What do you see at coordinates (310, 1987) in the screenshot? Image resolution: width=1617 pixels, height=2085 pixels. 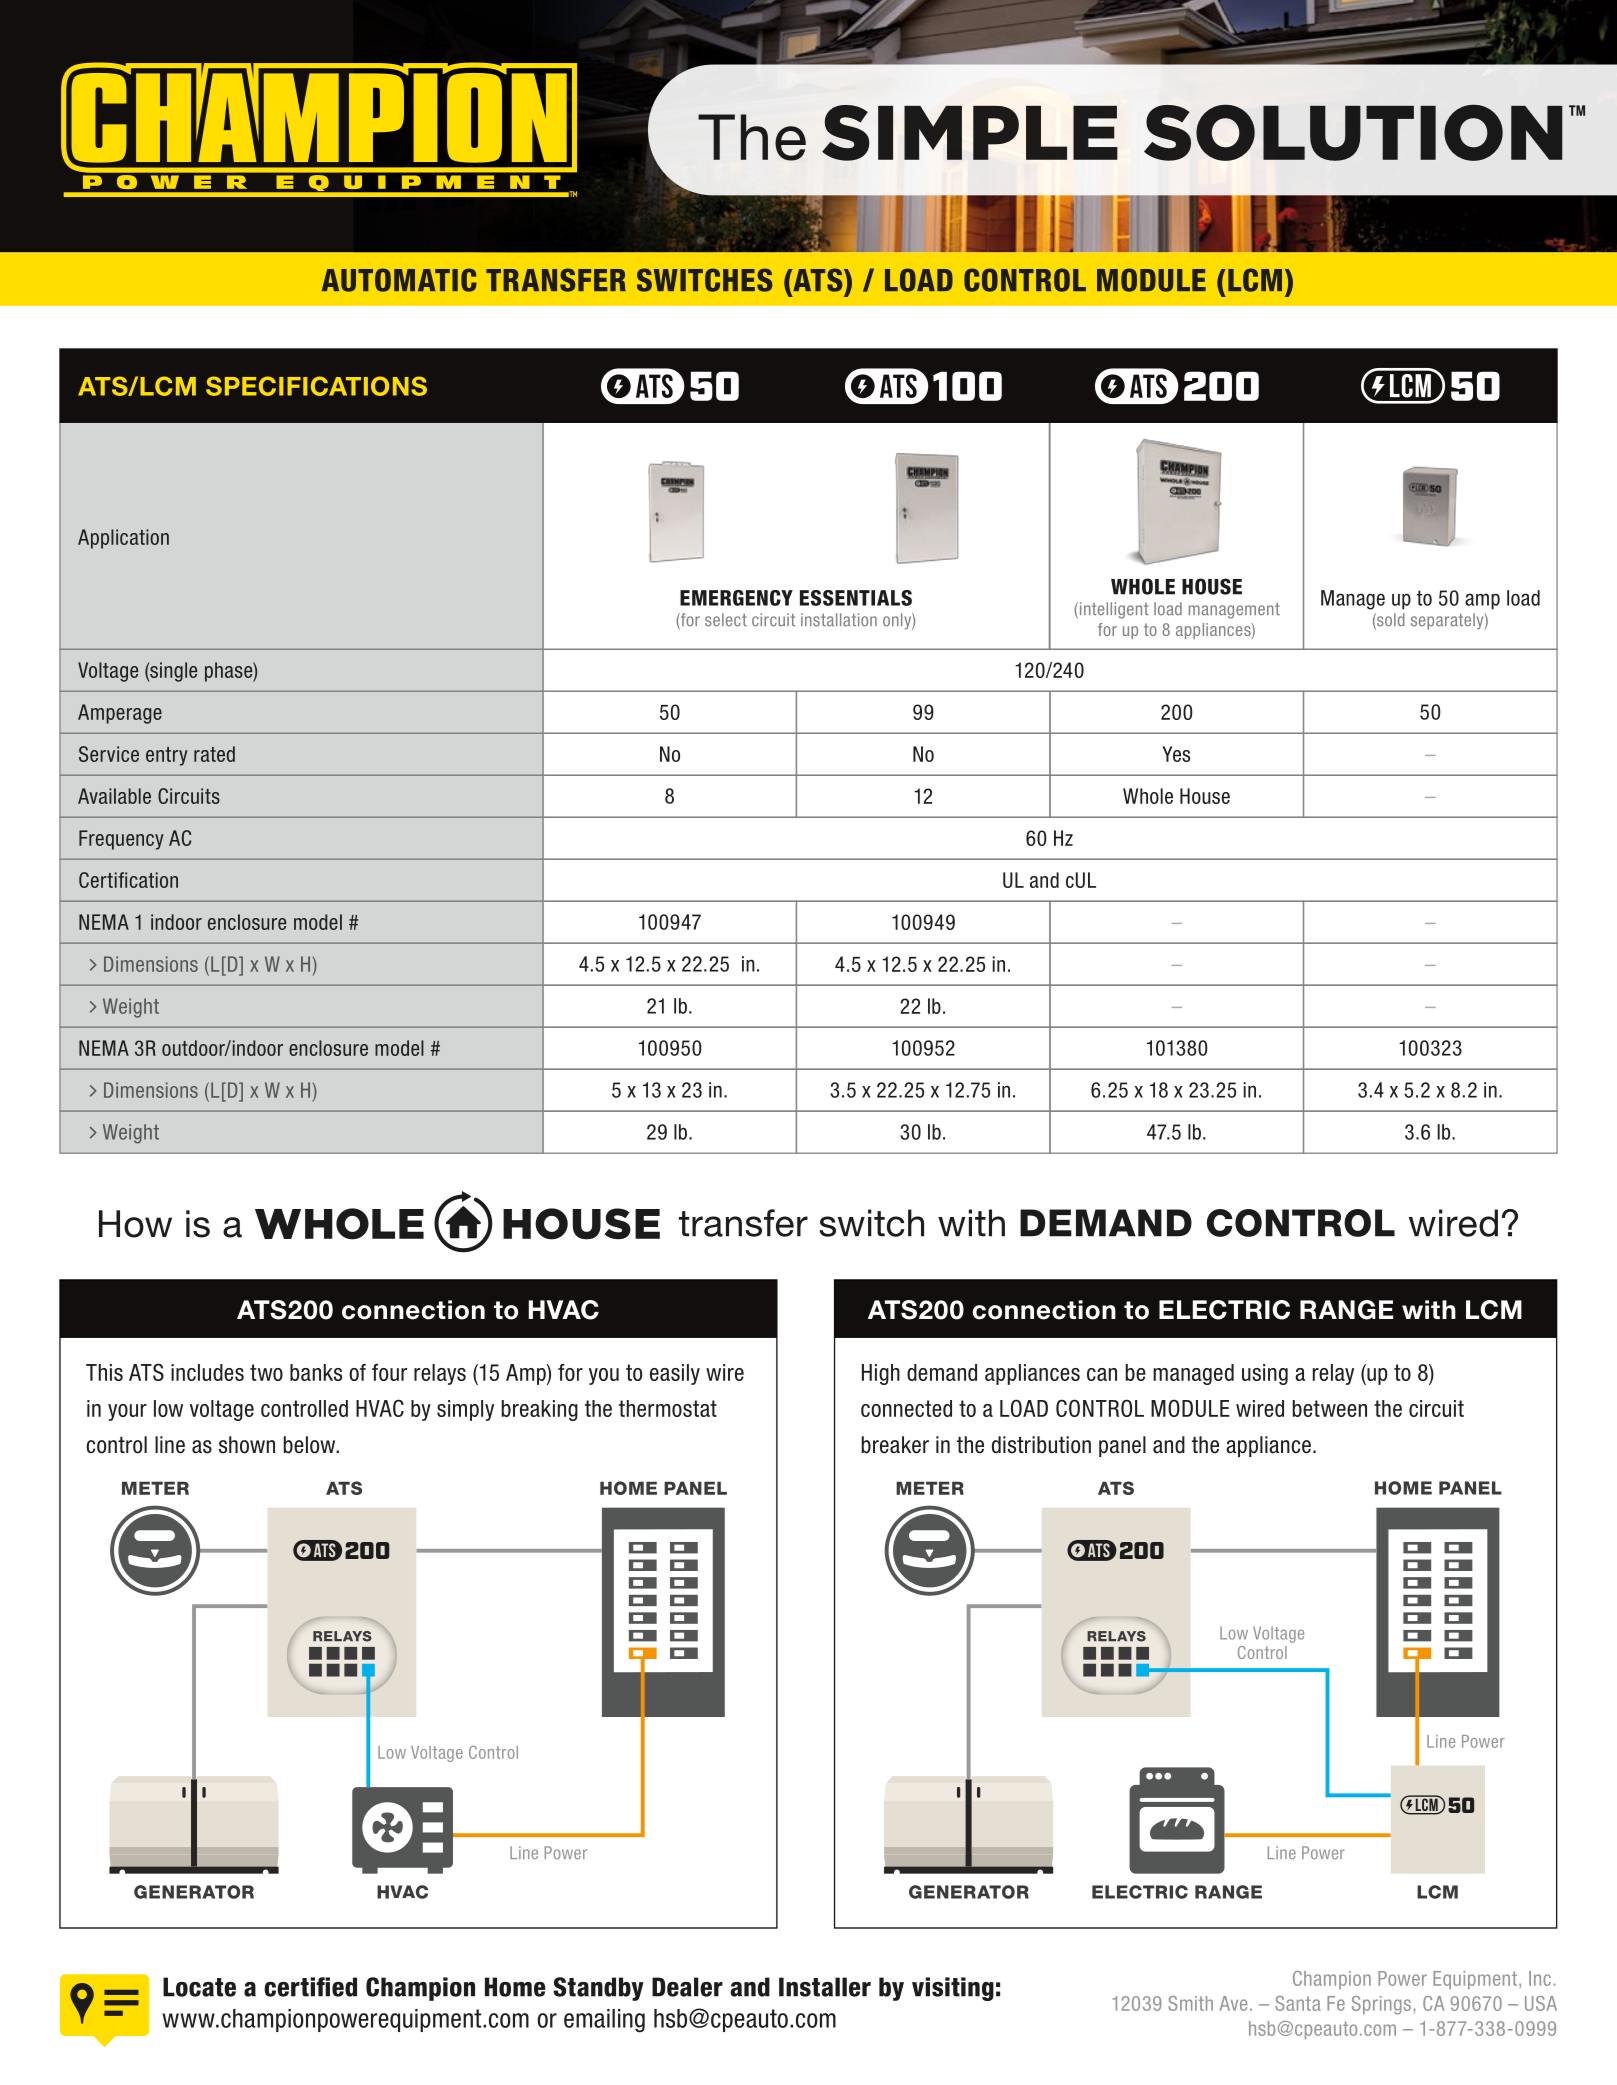 I see `certified` at bounding box center [310, 1987].
